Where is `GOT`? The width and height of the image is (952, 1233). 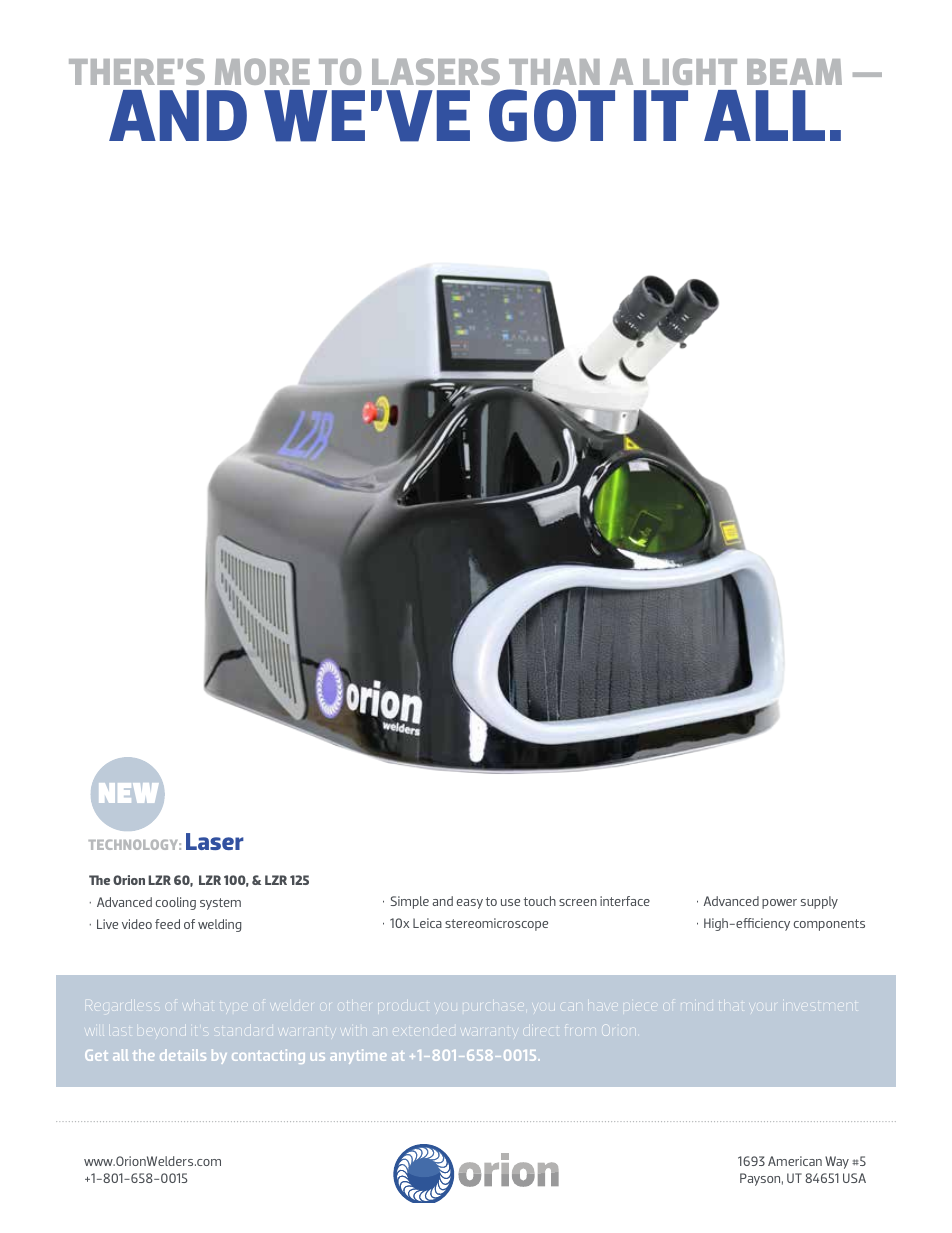
GOT is located at coordinates (552, 115).
